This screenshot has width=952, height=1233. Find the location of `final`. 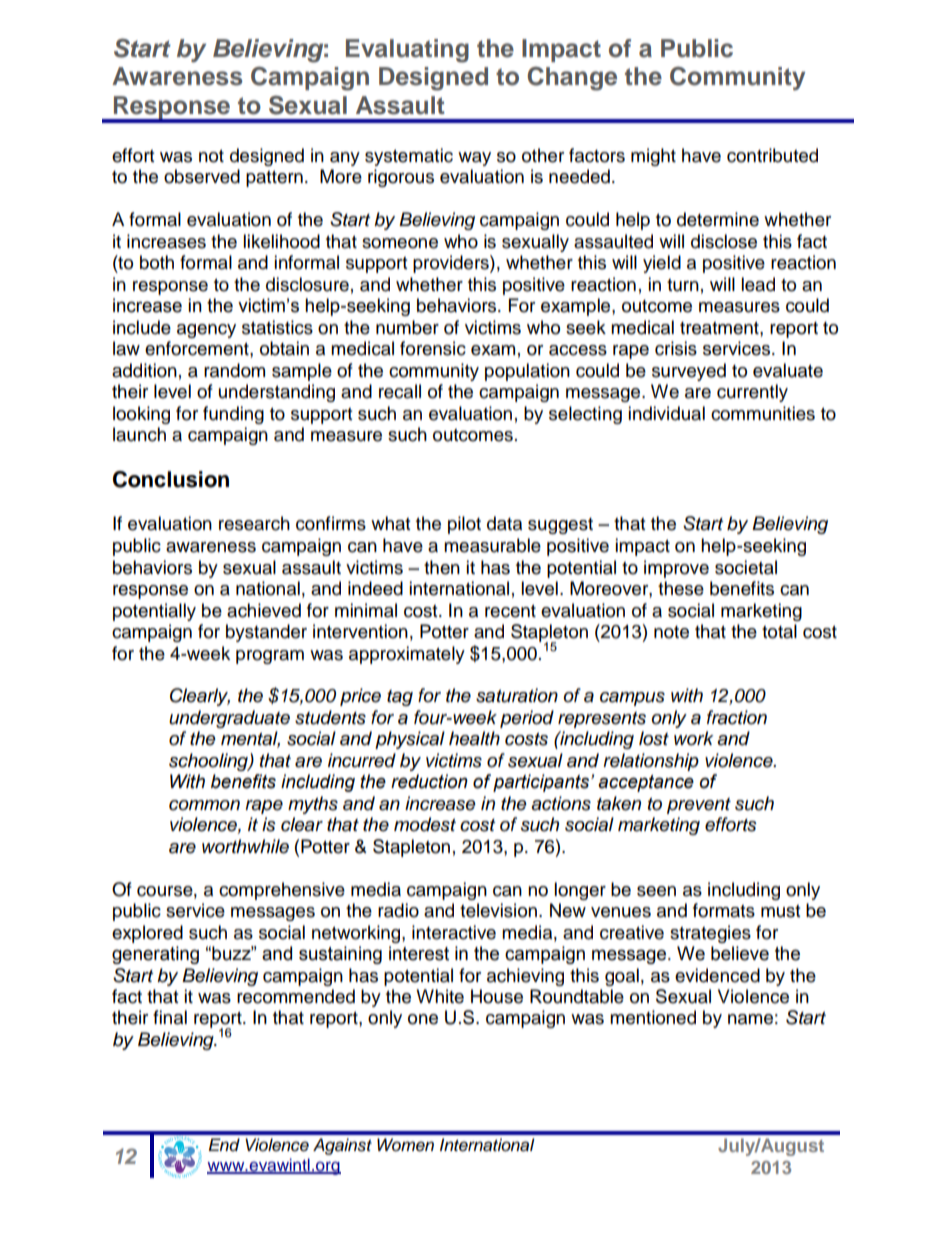

final is located at coordinates (170, 1017).
